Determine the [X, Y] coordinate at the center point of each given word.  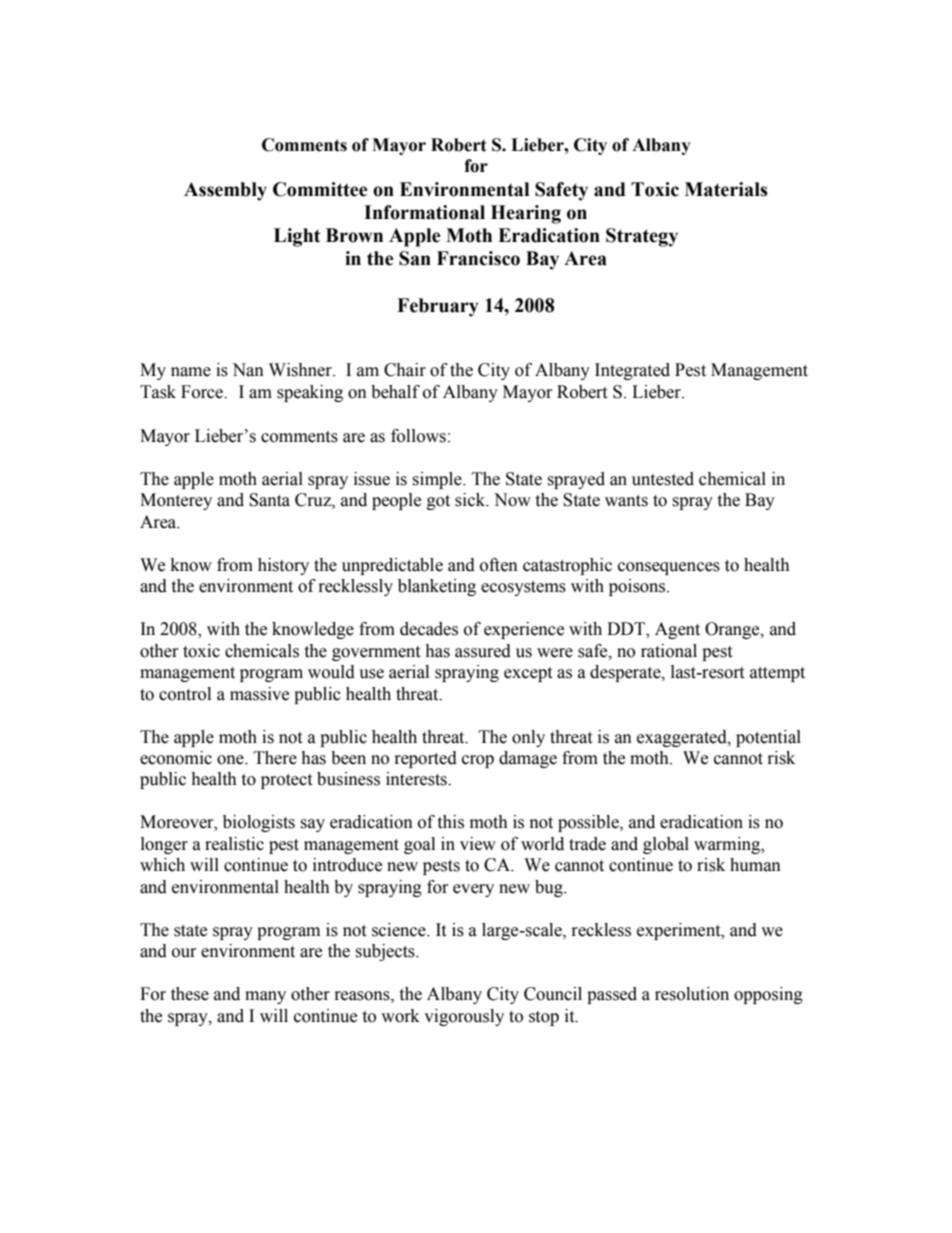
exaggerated [683, 738]
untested [663, 479]
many [265, 997]
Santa [269, 500]
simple [438, 480]
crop [478, 761]
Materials [726, 189]
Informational [424, 212]
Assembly [225, 191]
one [231, 760]
